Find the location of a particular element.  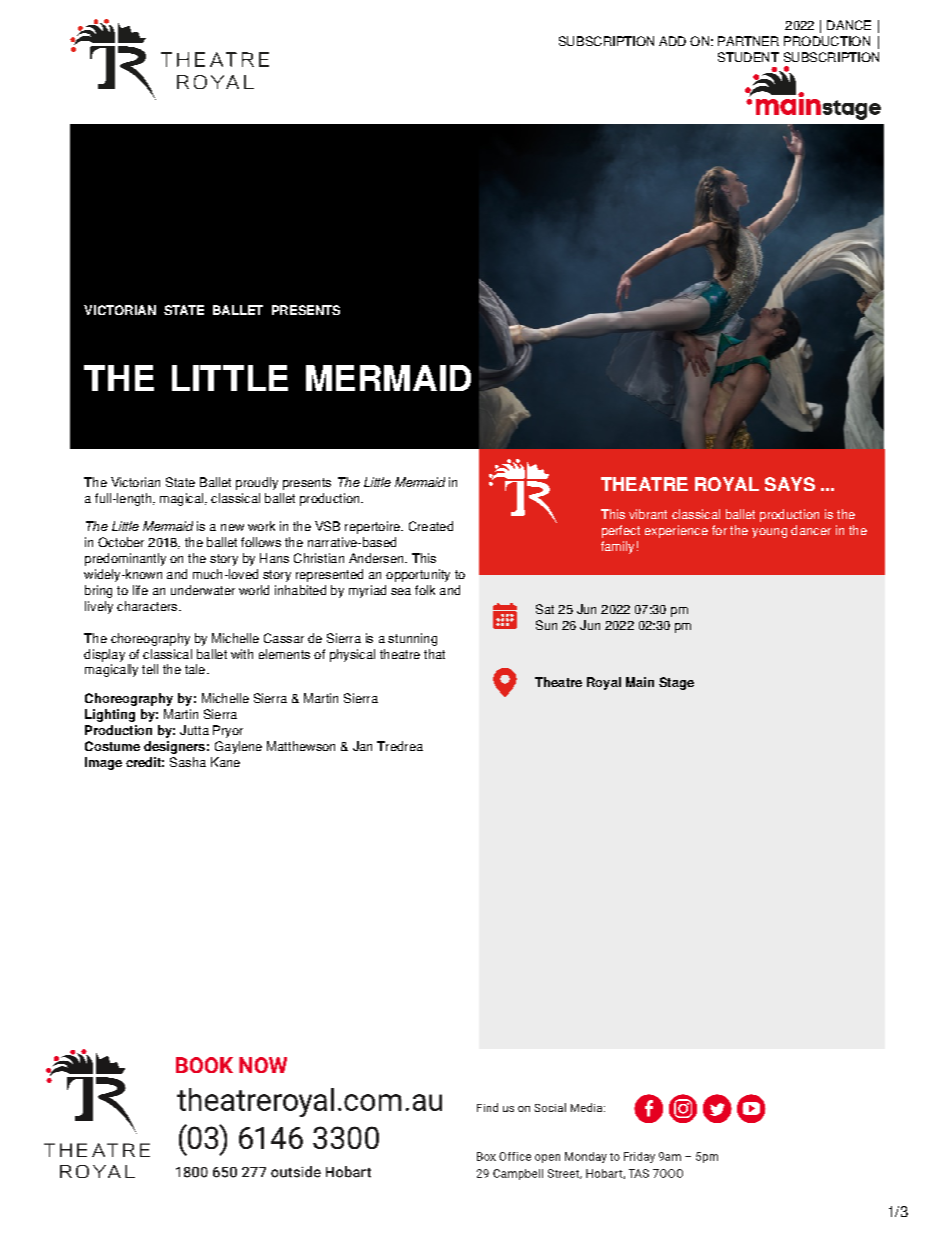

SAYS is located at coordinates (790, 484).
